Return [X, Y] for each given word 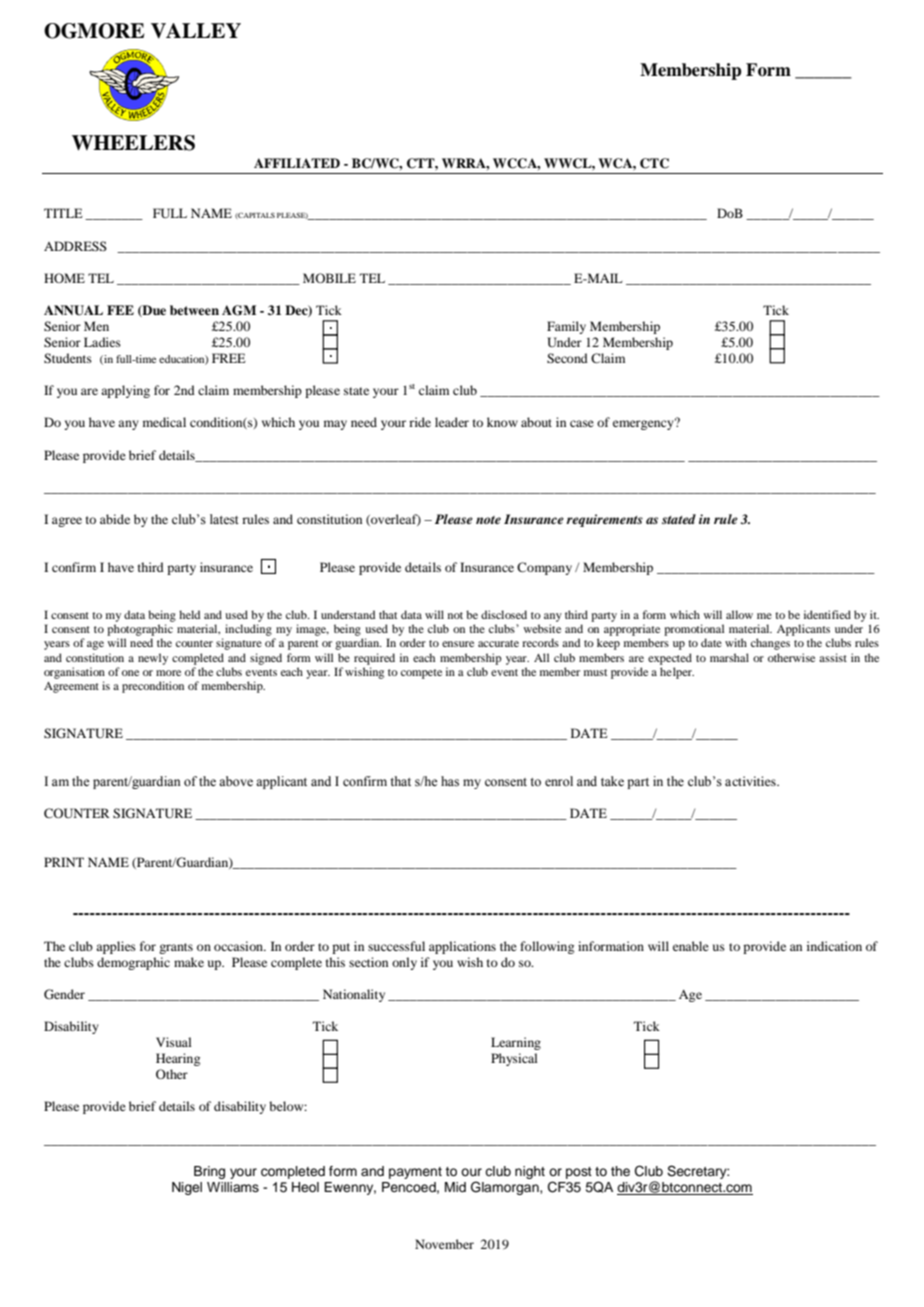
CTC [654, 163]
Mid [455, 1187]
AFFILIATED [297, 163]
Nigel [187, 1188]
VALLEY [196, 31]
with [736, 642]
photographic [140, 630]
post [579, 1173]
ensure [458, 644]
